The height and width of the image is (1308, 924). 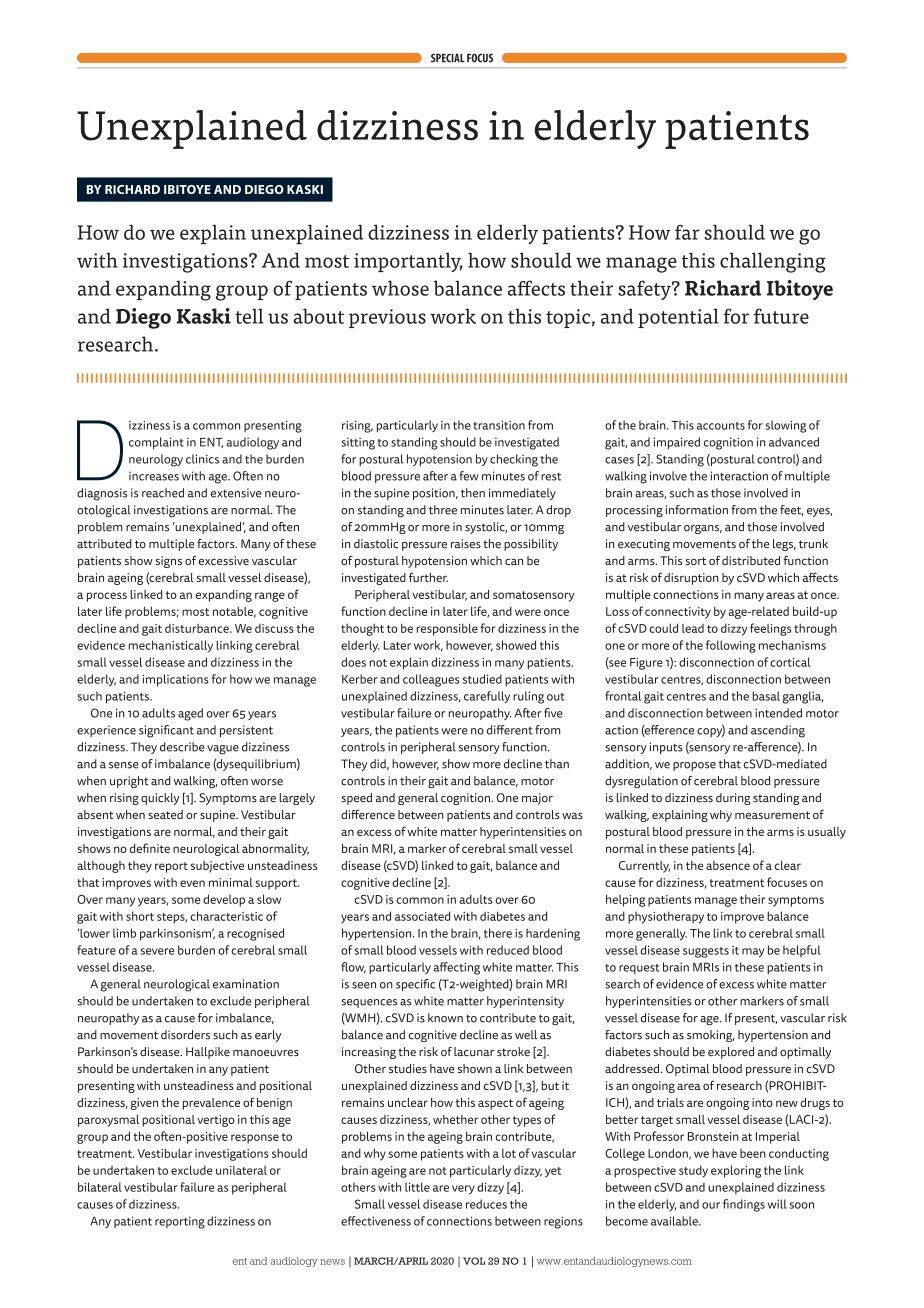 I want to click on very, so click(x=463, y=1190).
